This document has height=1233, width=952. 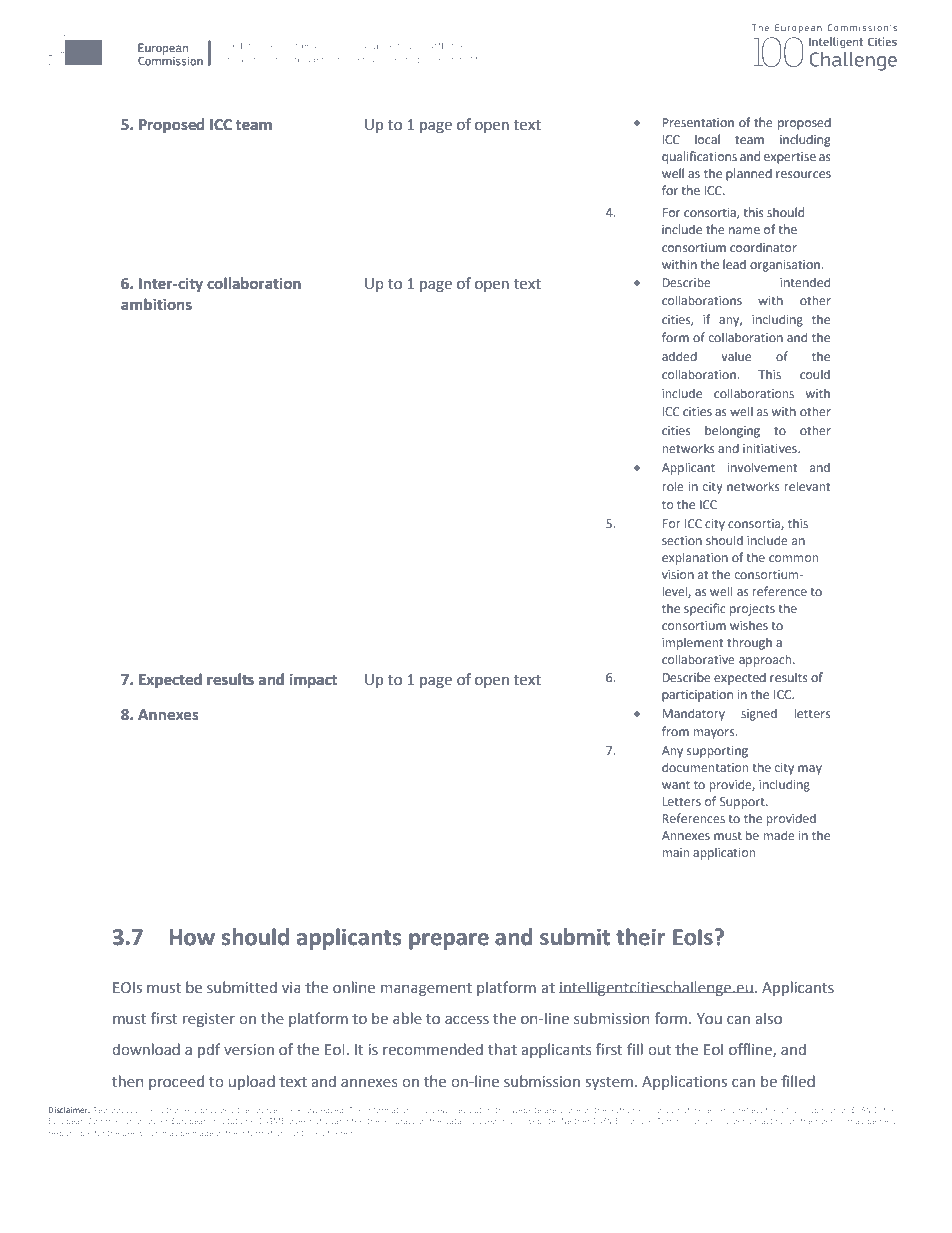 I want to click on proceed, so click(x=176, y=1082).
